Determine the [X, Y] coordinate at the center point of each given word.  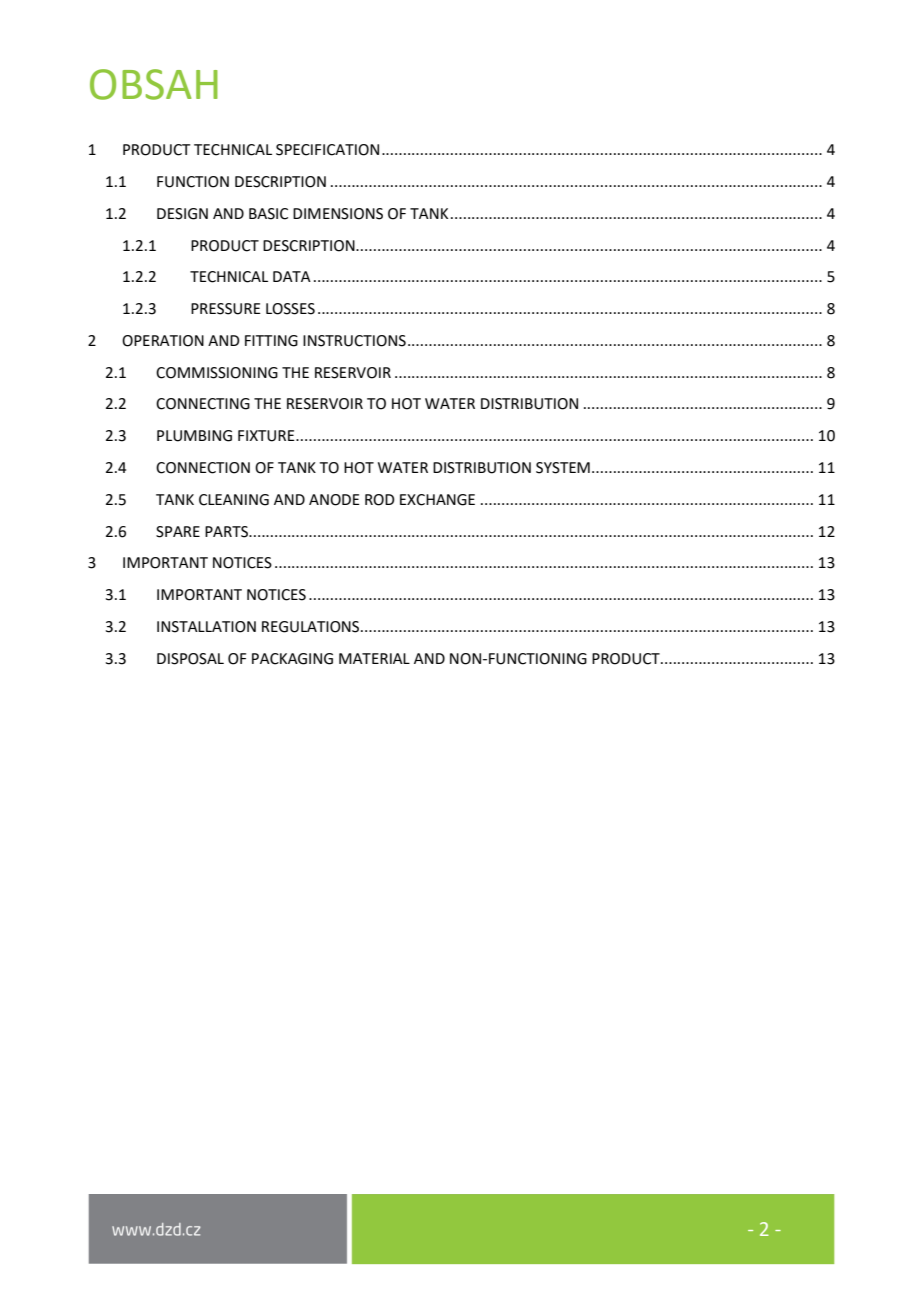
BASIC [268, 214]
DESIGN [182, 214]
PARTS [228, 532]
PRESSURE [226, 309]
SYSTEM [563, 468]
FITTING [271, 341]
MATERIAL [374, 658]
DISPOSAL [190, 659]
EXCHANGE [437, 500]
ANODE [334, 500]
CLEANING [234, 500]
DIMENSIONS [338, 214]
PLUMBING [194, 436]
